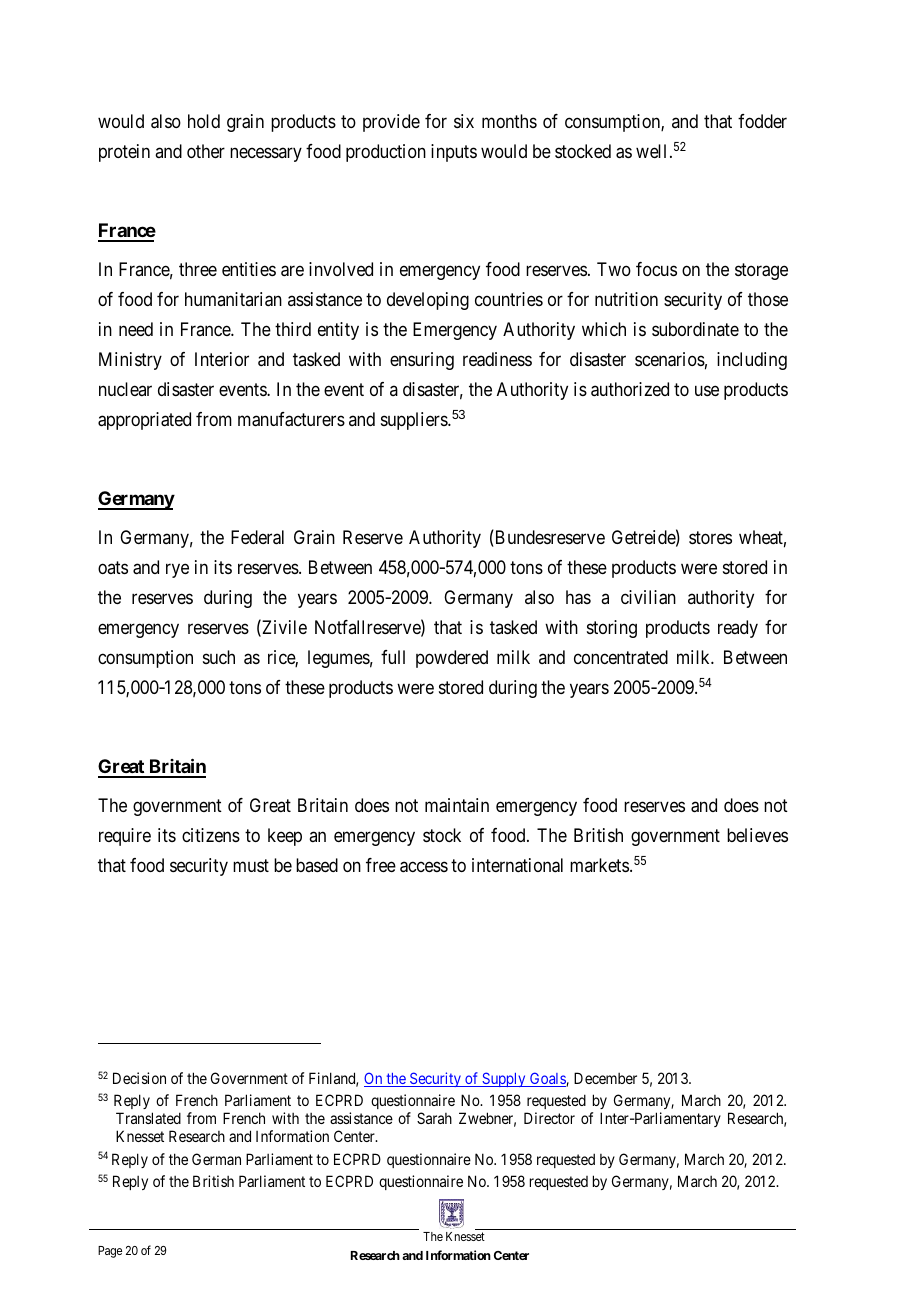 The width and height of the page is (924, 1308). What do you see at coordinates (219, 657) in the page?
I see `such` at bounding box center [219, 657].
